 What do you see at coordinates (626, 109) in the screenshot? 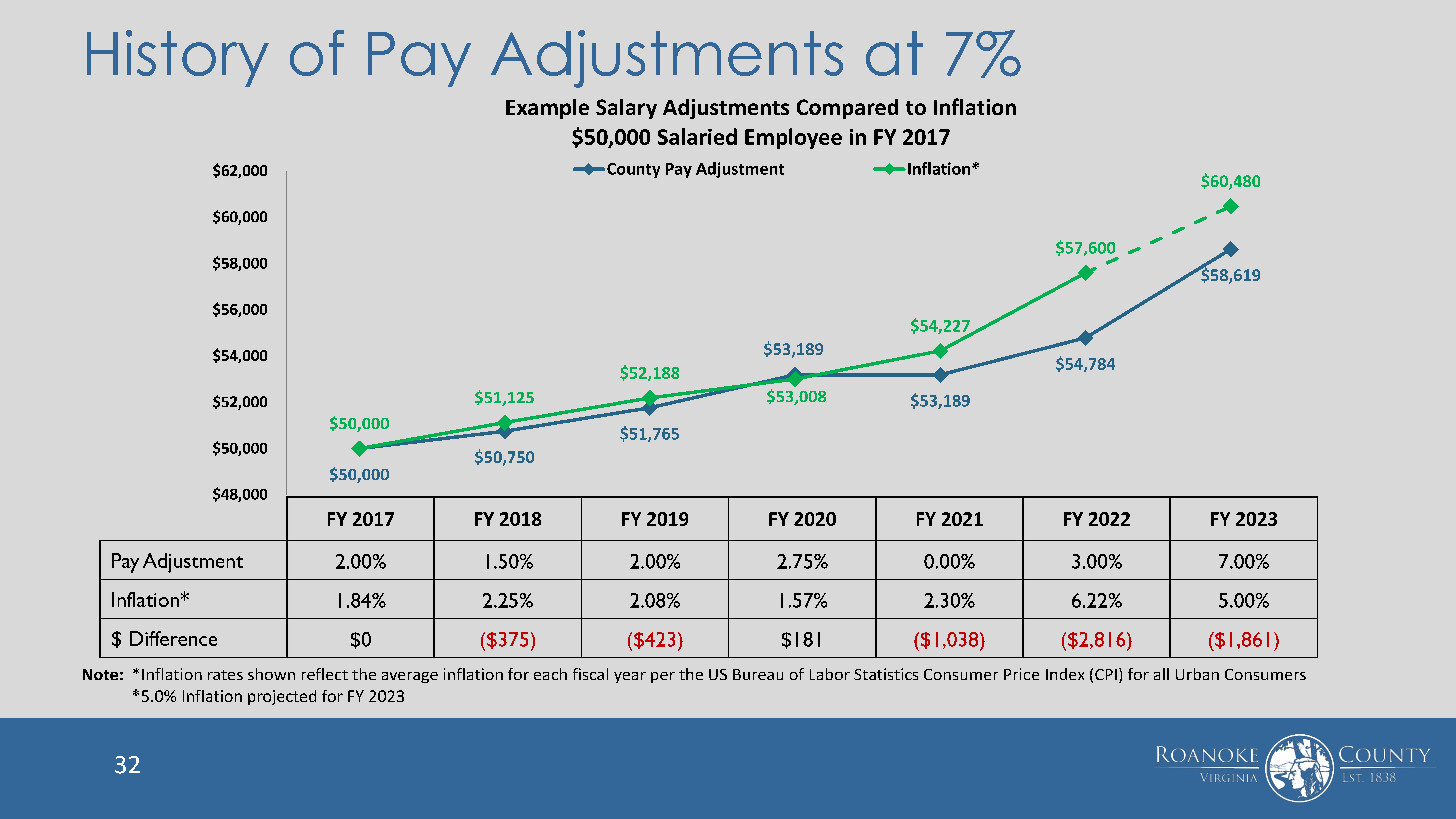
I see `Salary` at bounding box center [626, 109].
